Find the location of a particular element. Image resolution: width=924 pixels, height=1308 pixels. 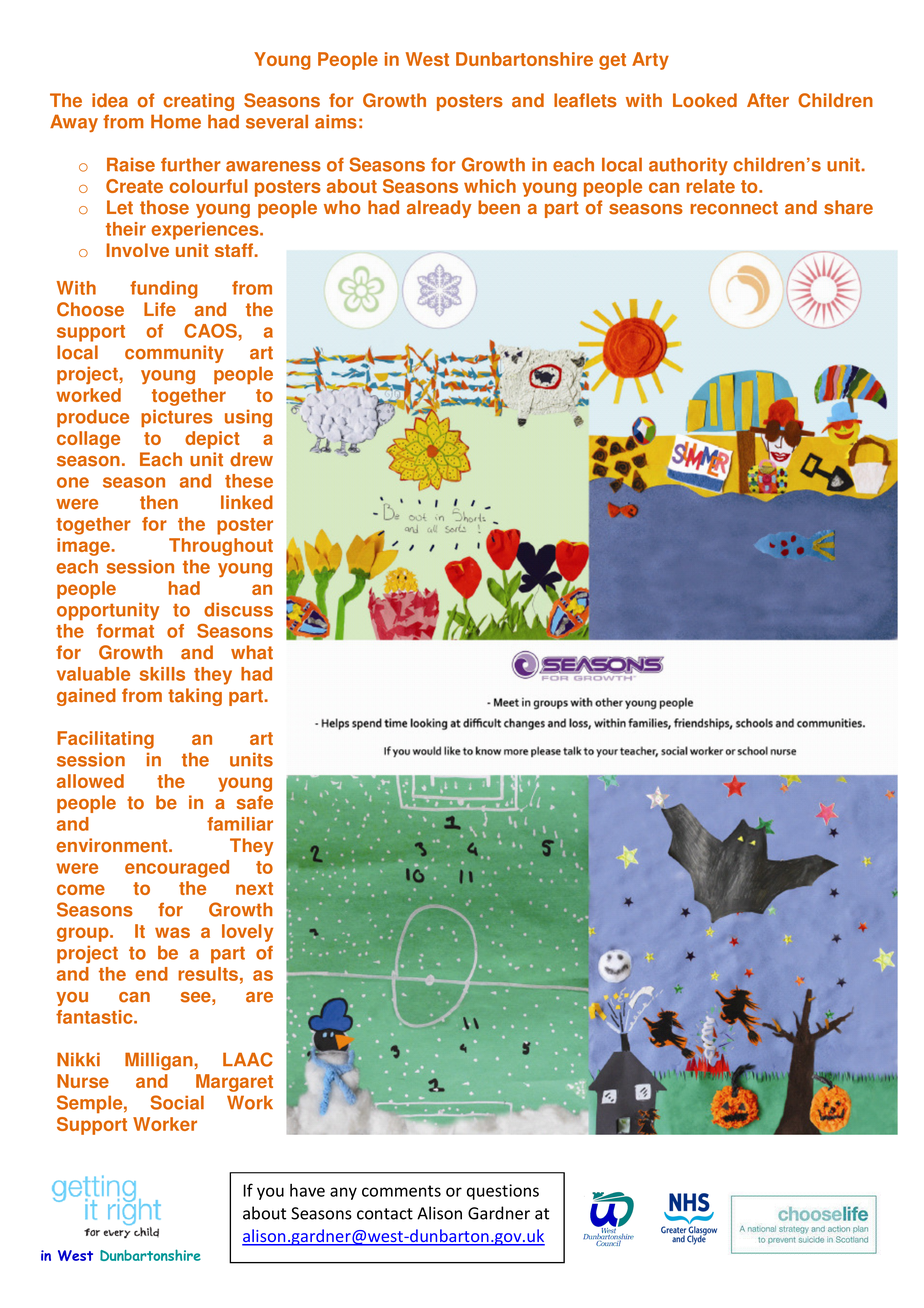

After is located at coordinates (768, 100).
